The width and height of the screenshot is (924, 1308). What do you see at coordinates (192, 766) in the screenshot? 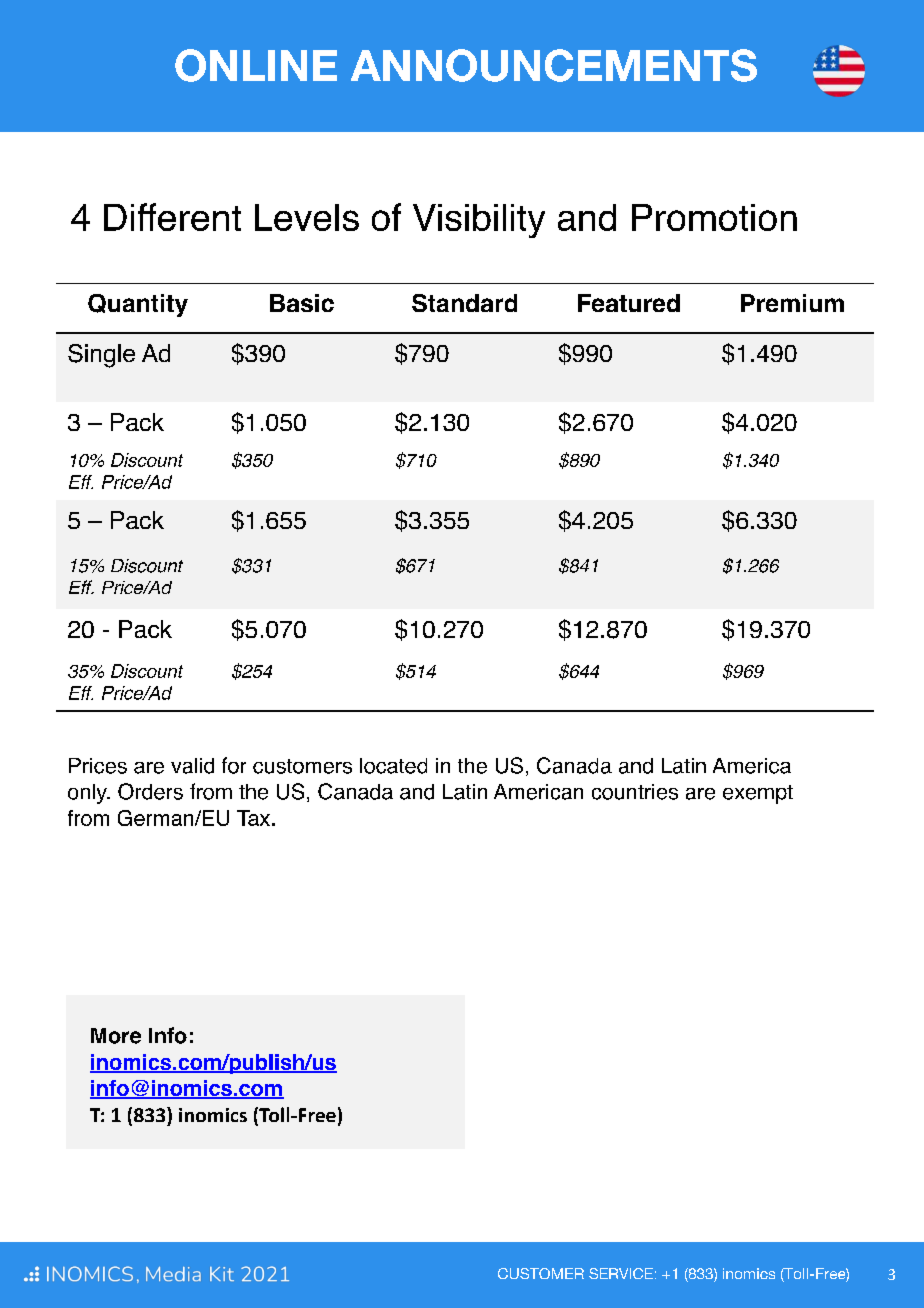
I see `valid` at bounding box center [192, 766].
